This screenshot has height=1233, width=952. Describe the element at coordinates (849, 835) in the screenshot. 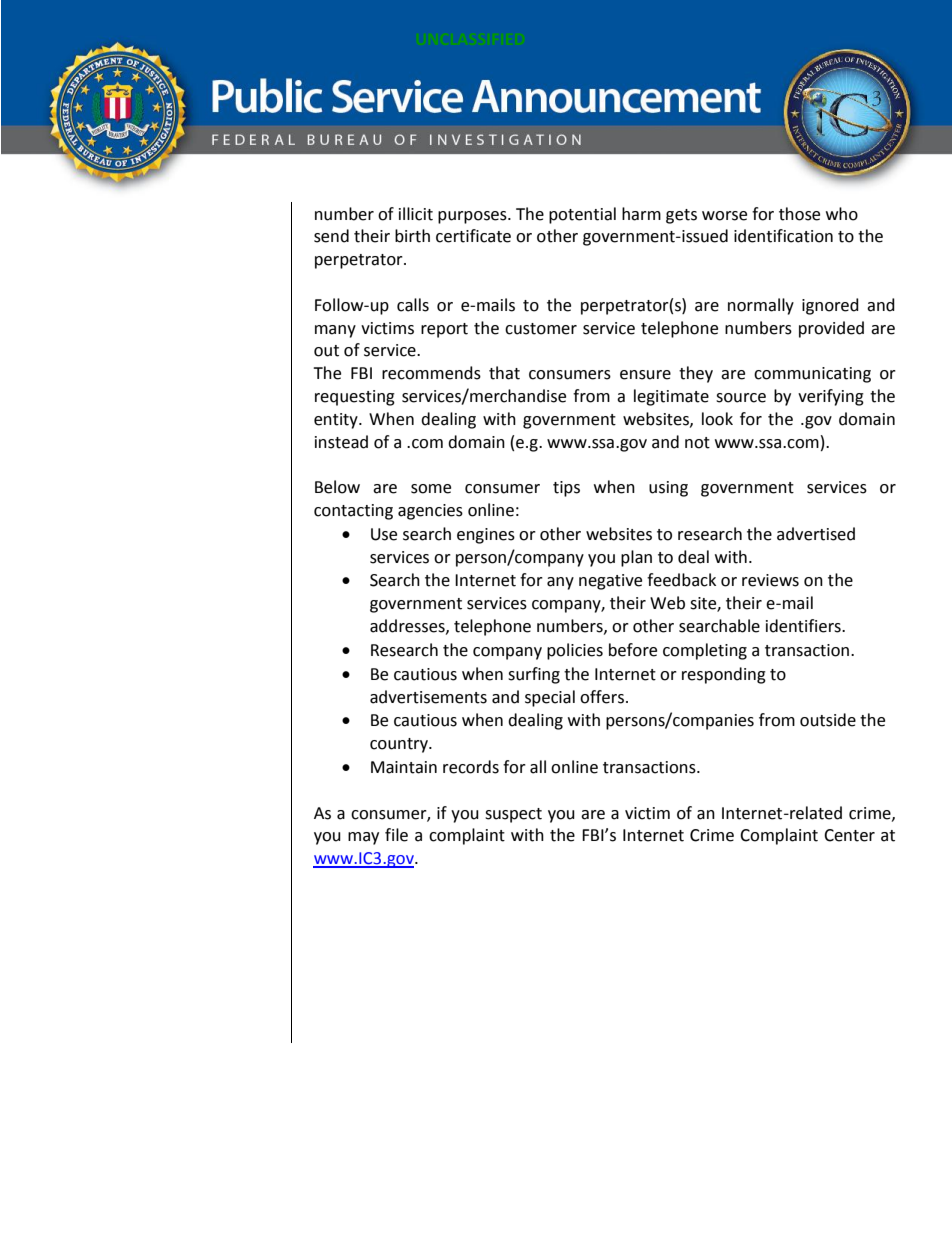

I see `Center` at that location.
